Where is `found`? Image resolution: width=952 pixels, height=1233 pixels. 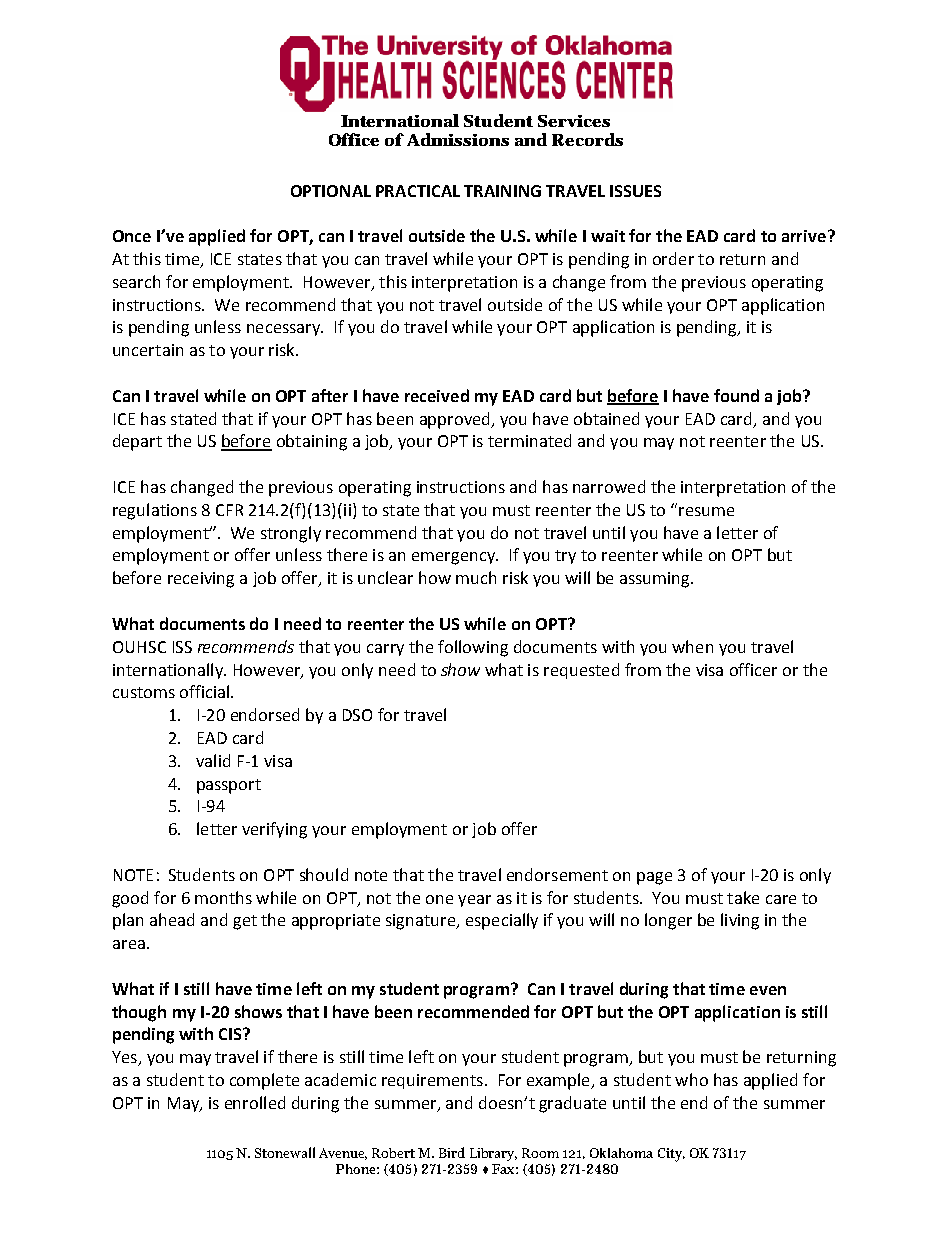 found is located at coordinates (736, 395).
